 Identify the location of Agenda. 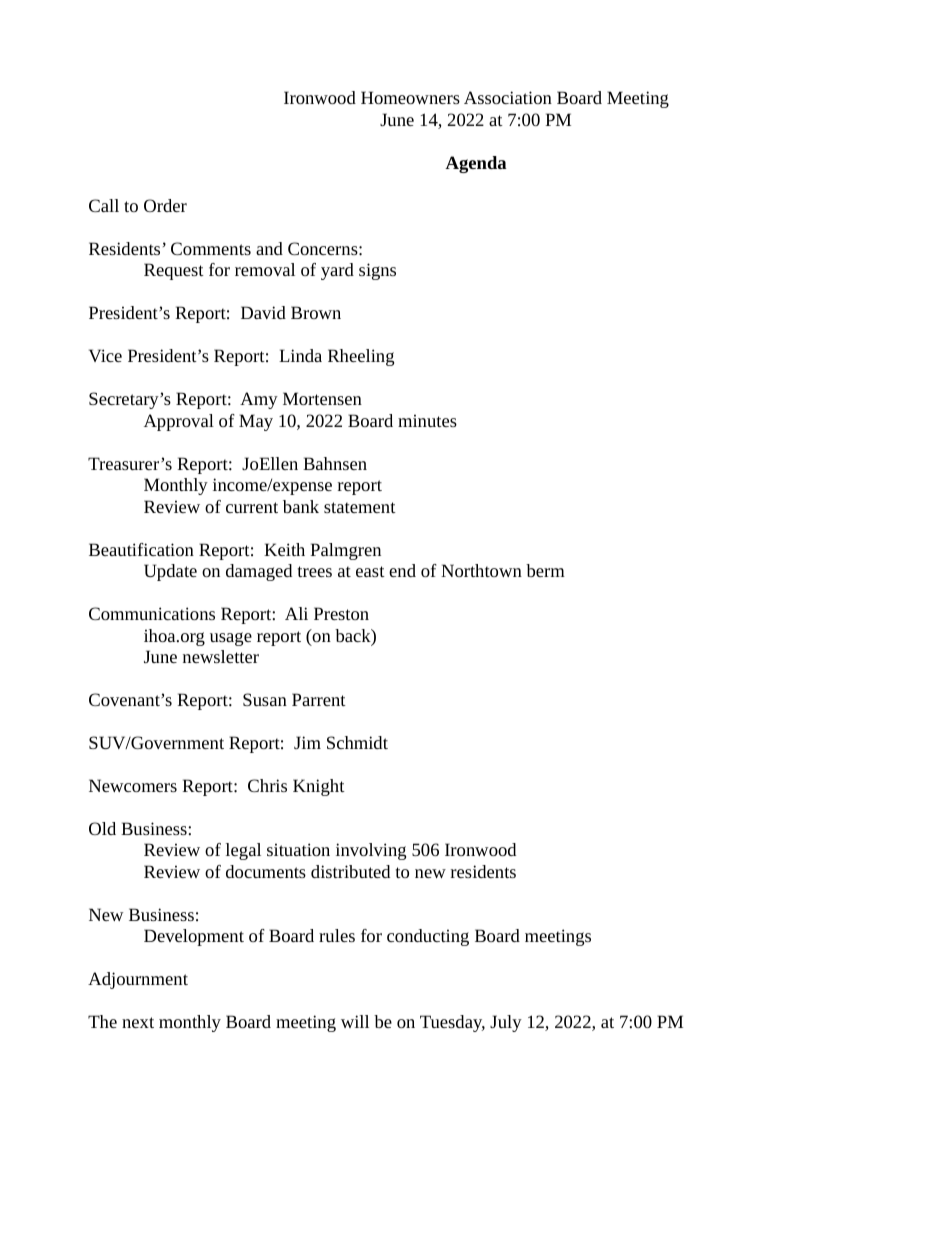
(476, 164).
